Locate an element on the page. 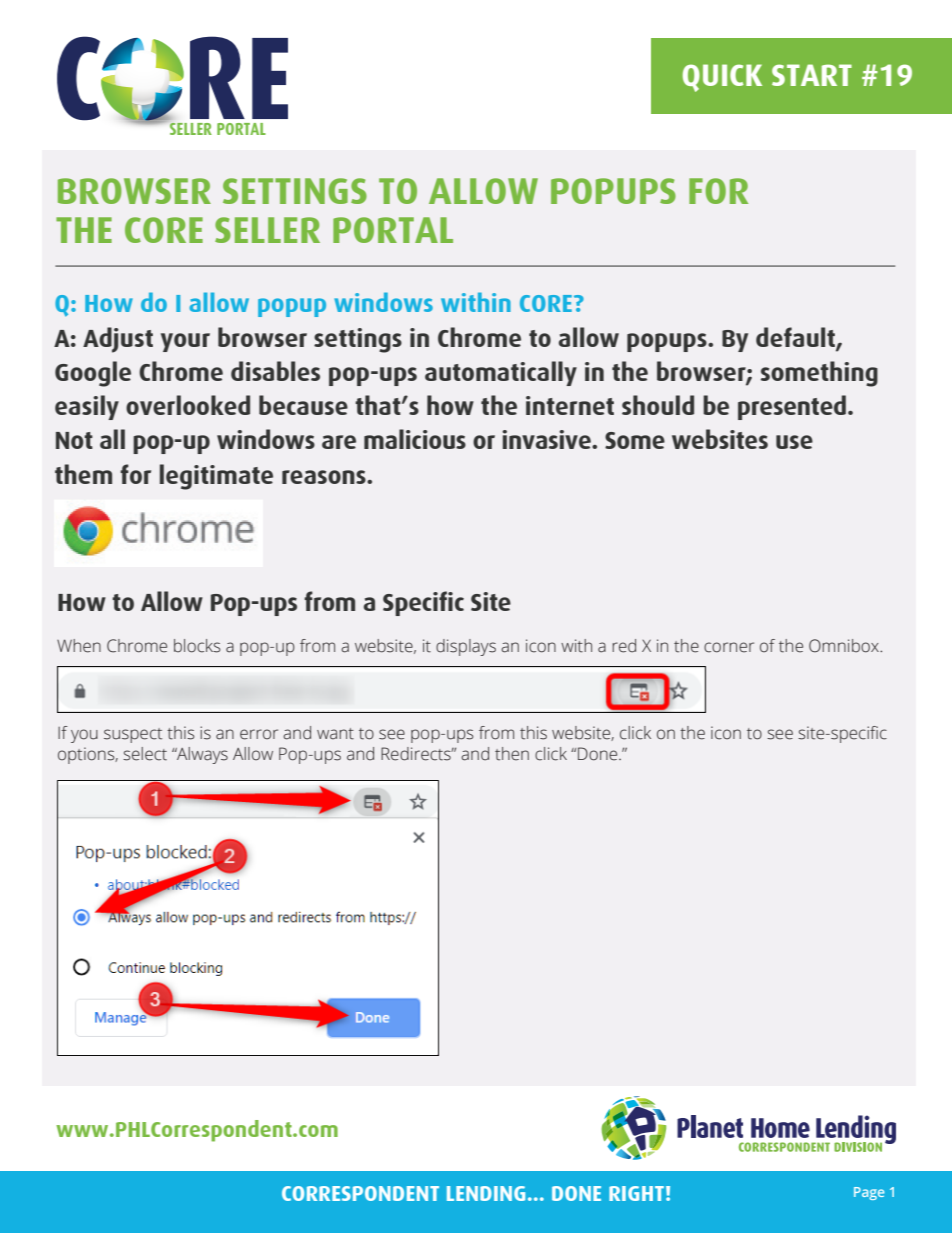 This image has width=952, height=1233. RIGHT is located at coordinates (636, 1193).
